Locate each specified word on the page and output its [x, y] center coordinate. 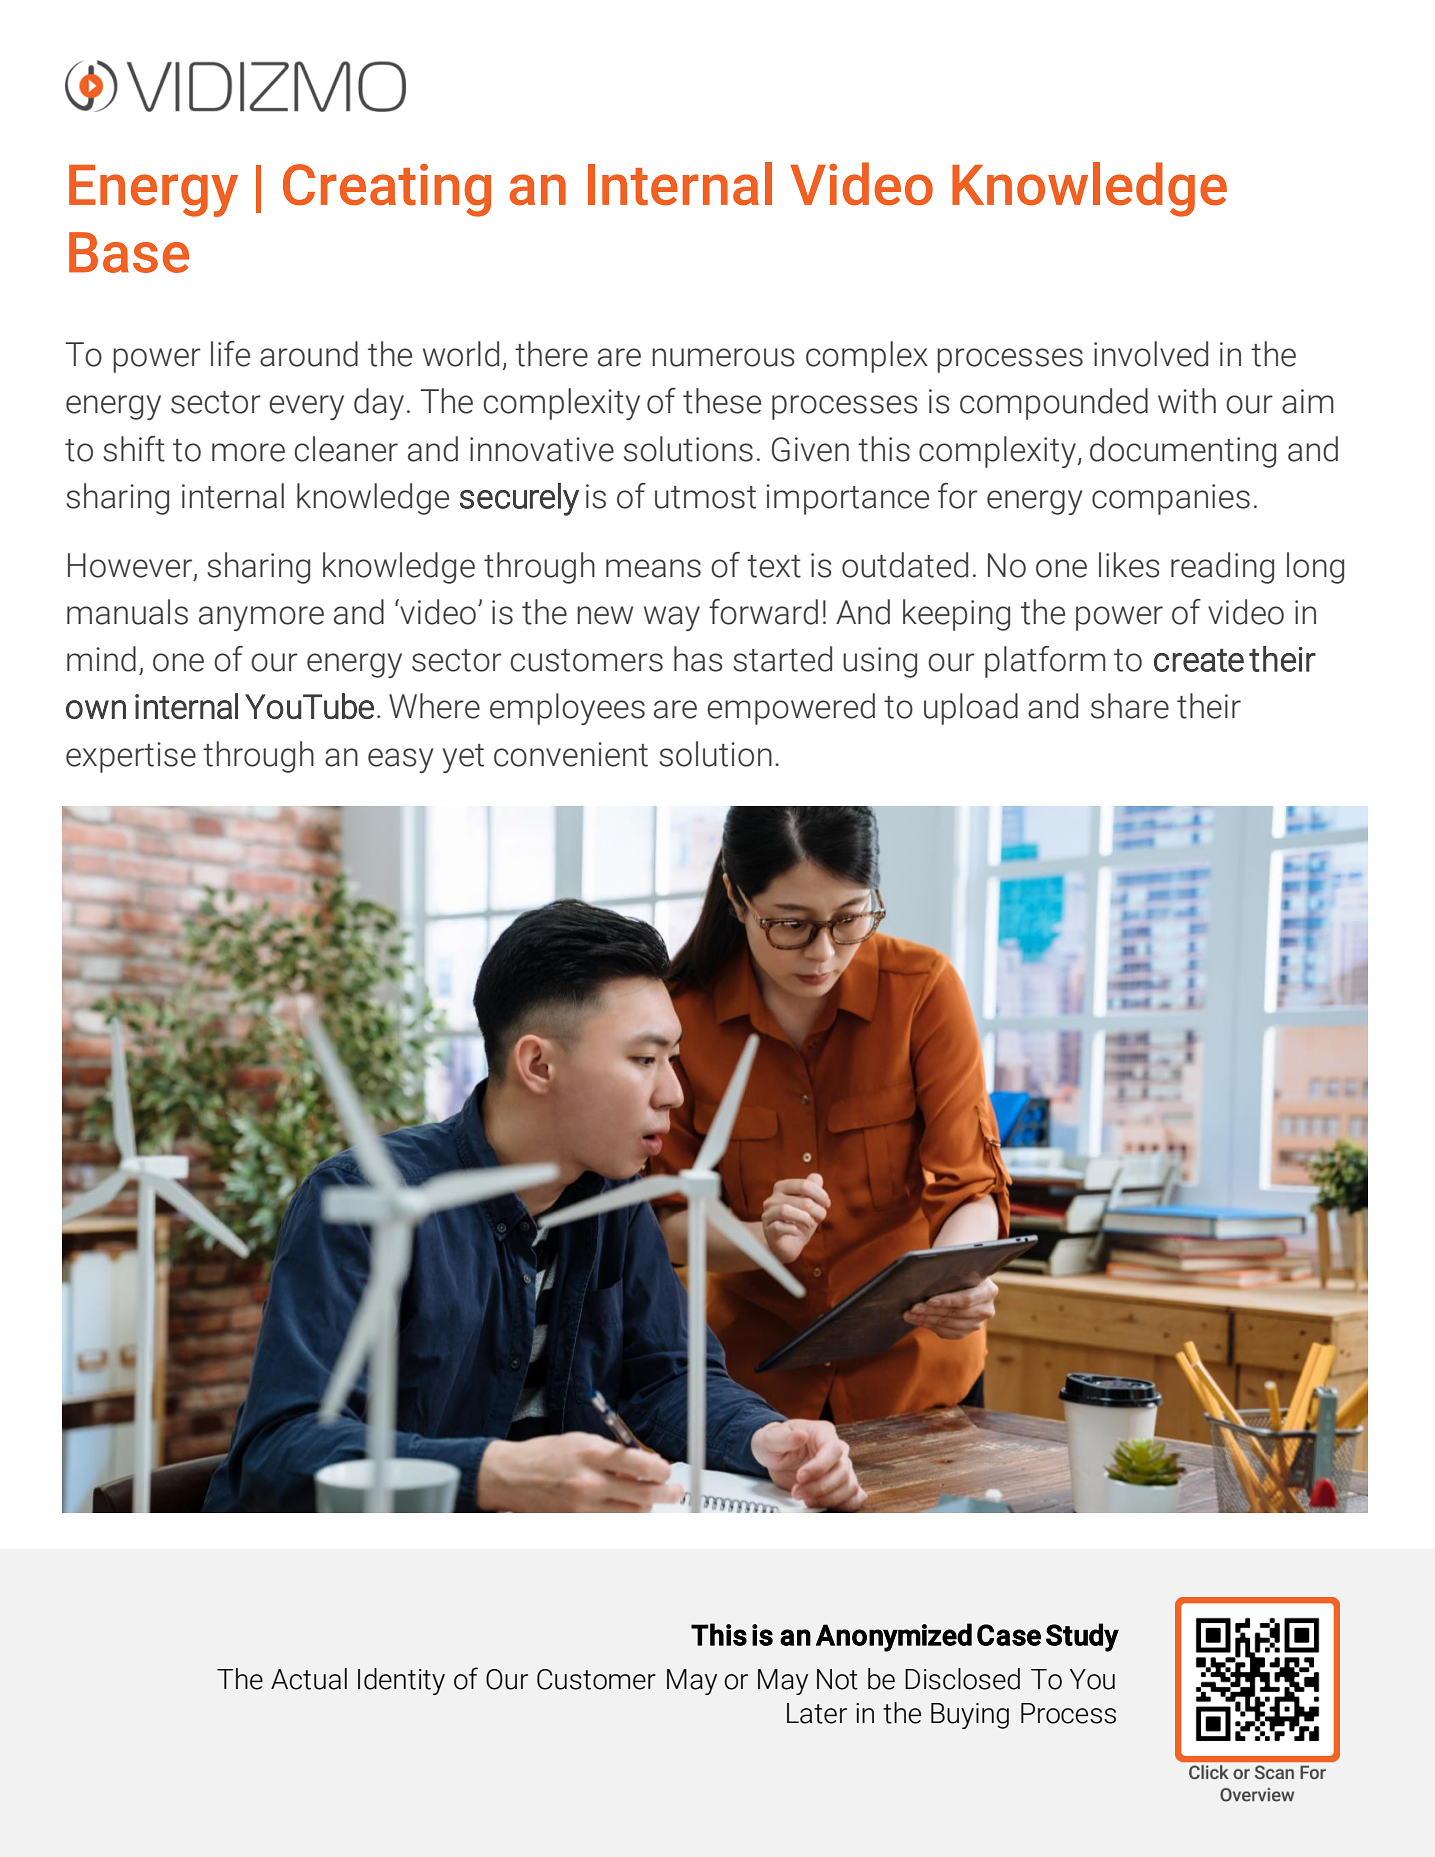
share [1130, 706]
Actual [309, 1679]
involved [1151, 354]
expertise [131, 757]
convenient [571, 754]
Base [129, 252]
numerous [723, 357]
